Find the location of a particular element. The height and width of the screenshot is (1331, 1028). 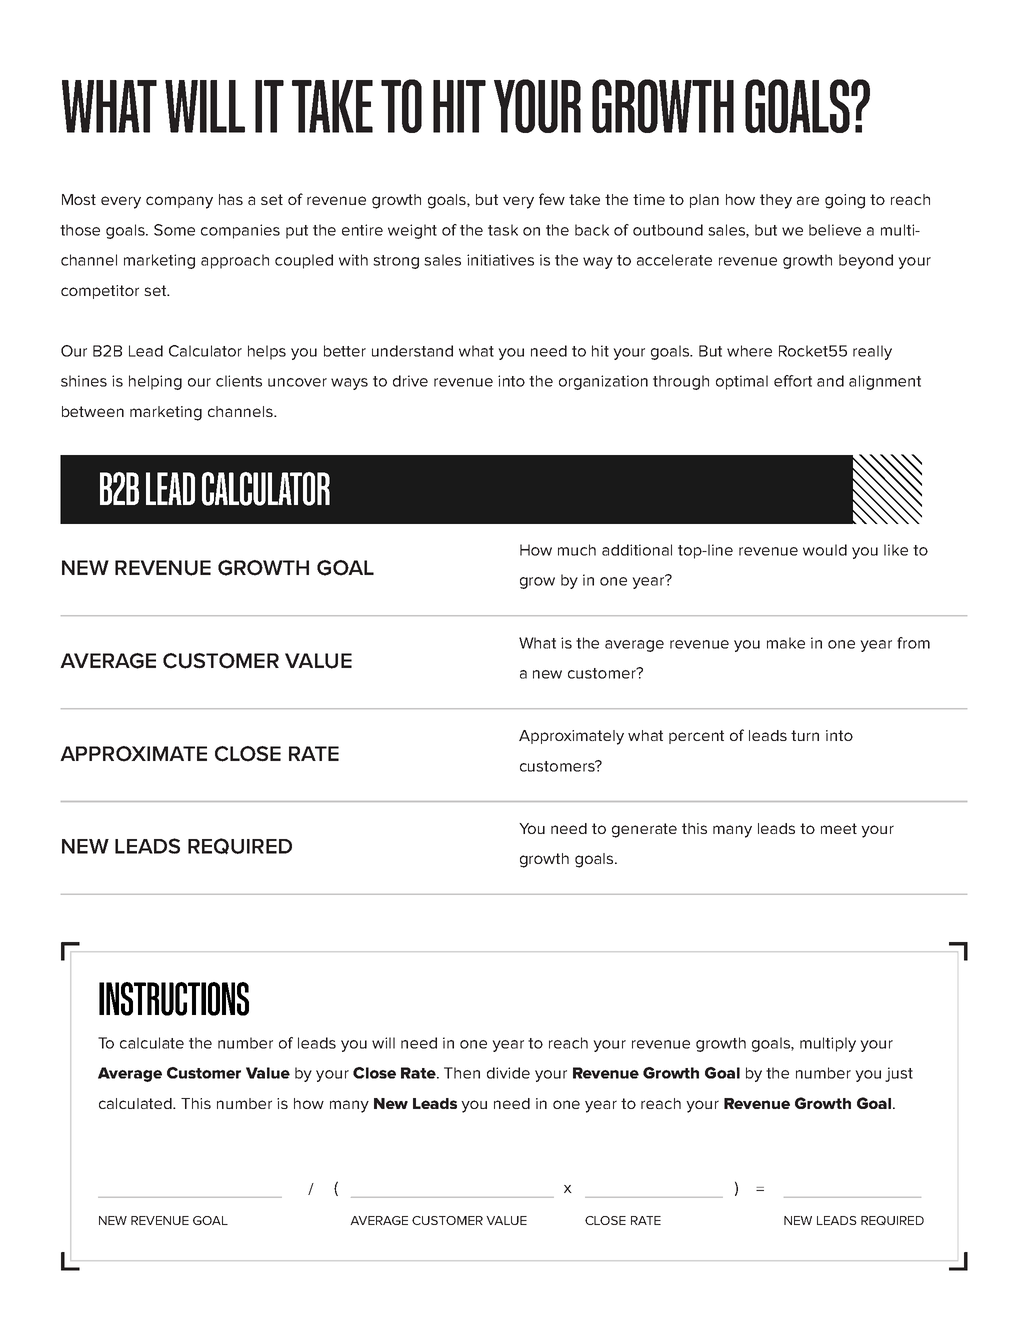

between is located at coordinates (93, 411).
